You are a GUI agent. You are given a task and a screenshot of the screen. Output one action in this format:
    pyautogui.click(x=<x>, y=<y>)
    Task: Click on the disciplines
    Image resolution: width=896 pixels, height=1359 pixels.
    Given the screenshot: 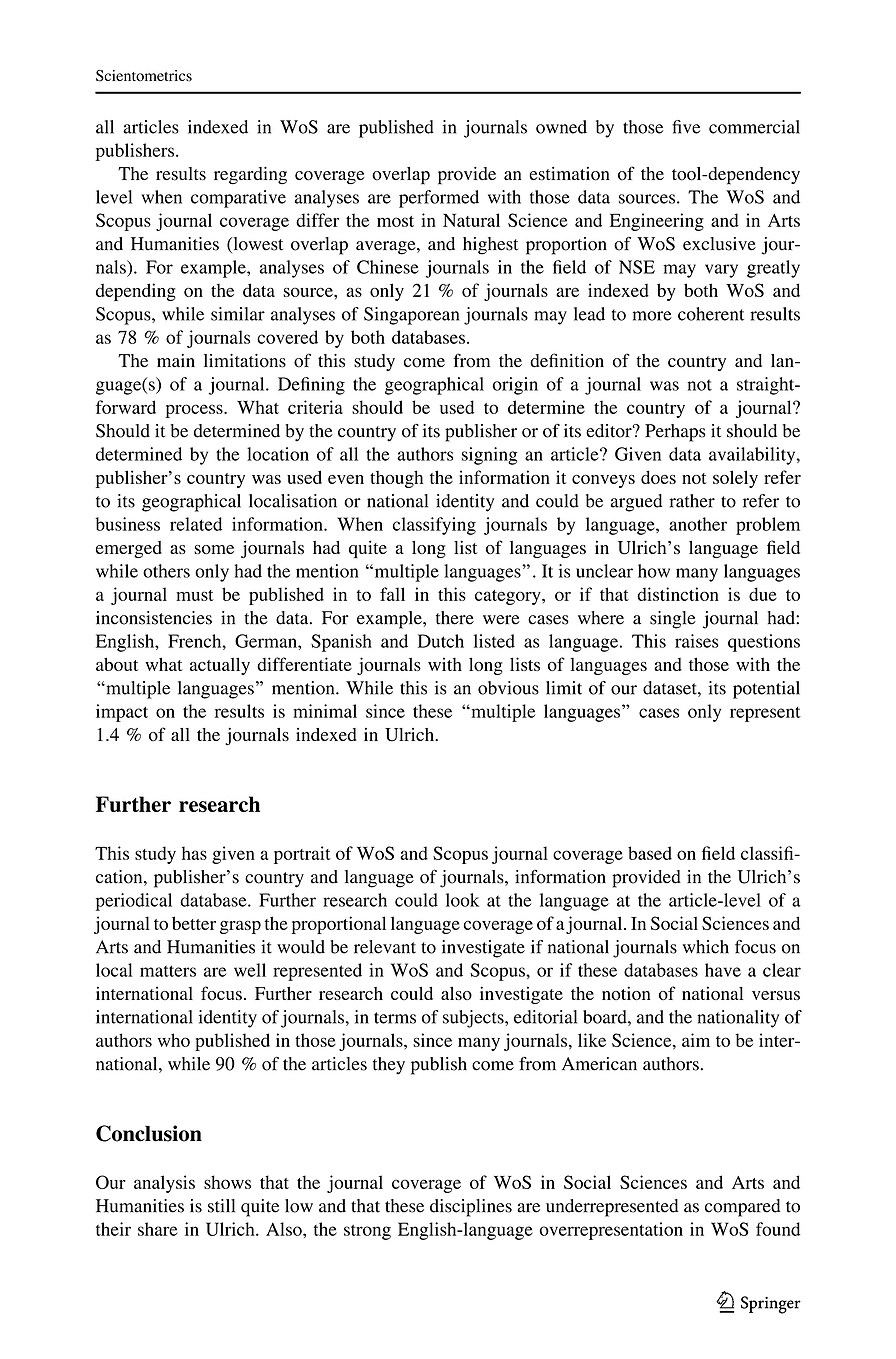 What is the action you would take?
    pyautogui.click(x=471, y=1208)
